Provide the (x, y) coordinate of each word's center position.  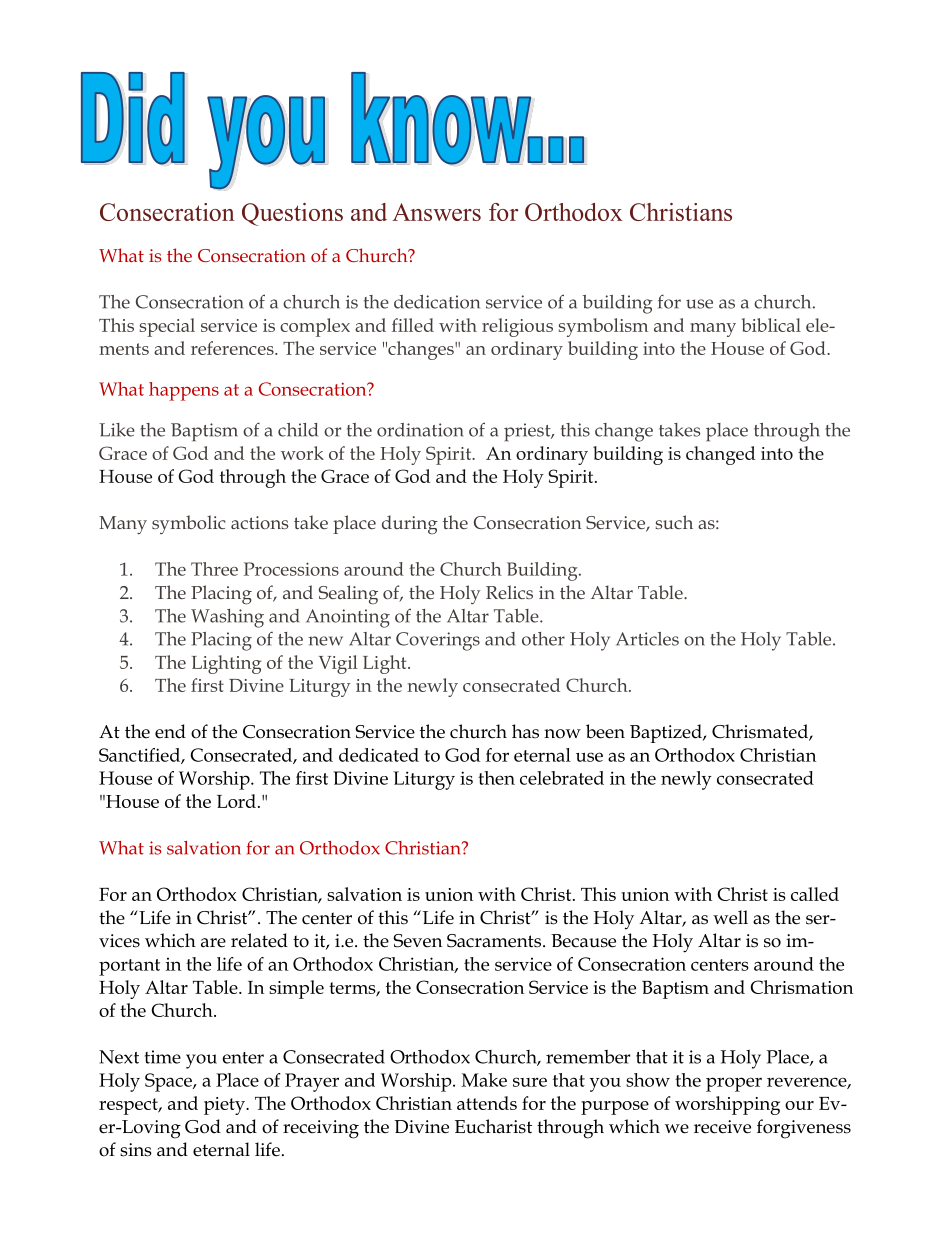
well (730, 917)
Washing (227, 618)
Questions (292, 214)
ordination (420, 430)
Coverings (438, 641)
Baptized (667, 733)
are (213, 943)
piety (226, 1106)
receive (722, 1127)
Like (117, 430)
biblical (771, 325)
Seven (417, 941)
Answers (436, 212)
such (674, 522)
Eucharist (493, 1126)
